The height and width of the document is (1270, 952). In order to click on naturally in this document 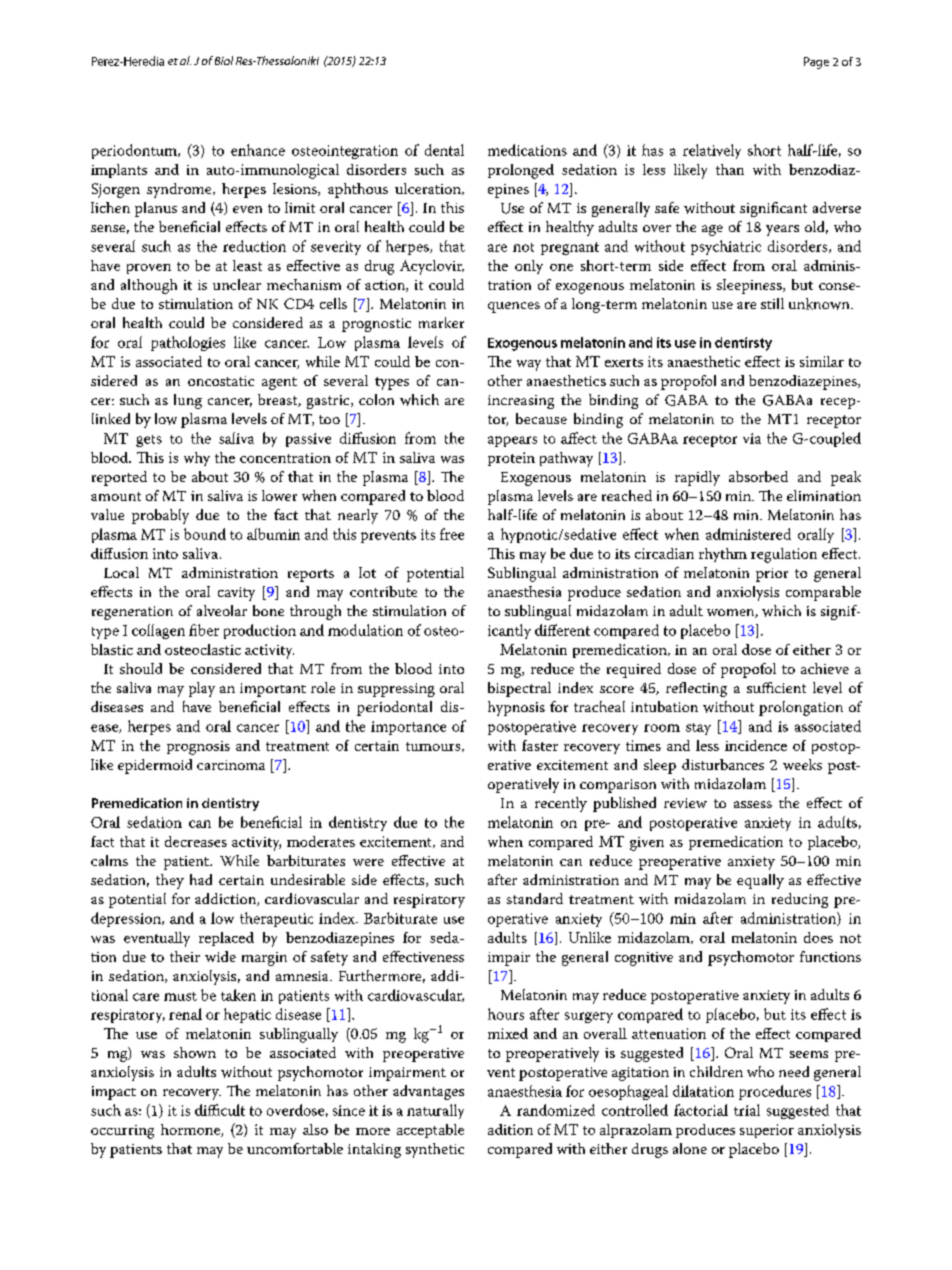, I will do `click(435, 1111)`.
